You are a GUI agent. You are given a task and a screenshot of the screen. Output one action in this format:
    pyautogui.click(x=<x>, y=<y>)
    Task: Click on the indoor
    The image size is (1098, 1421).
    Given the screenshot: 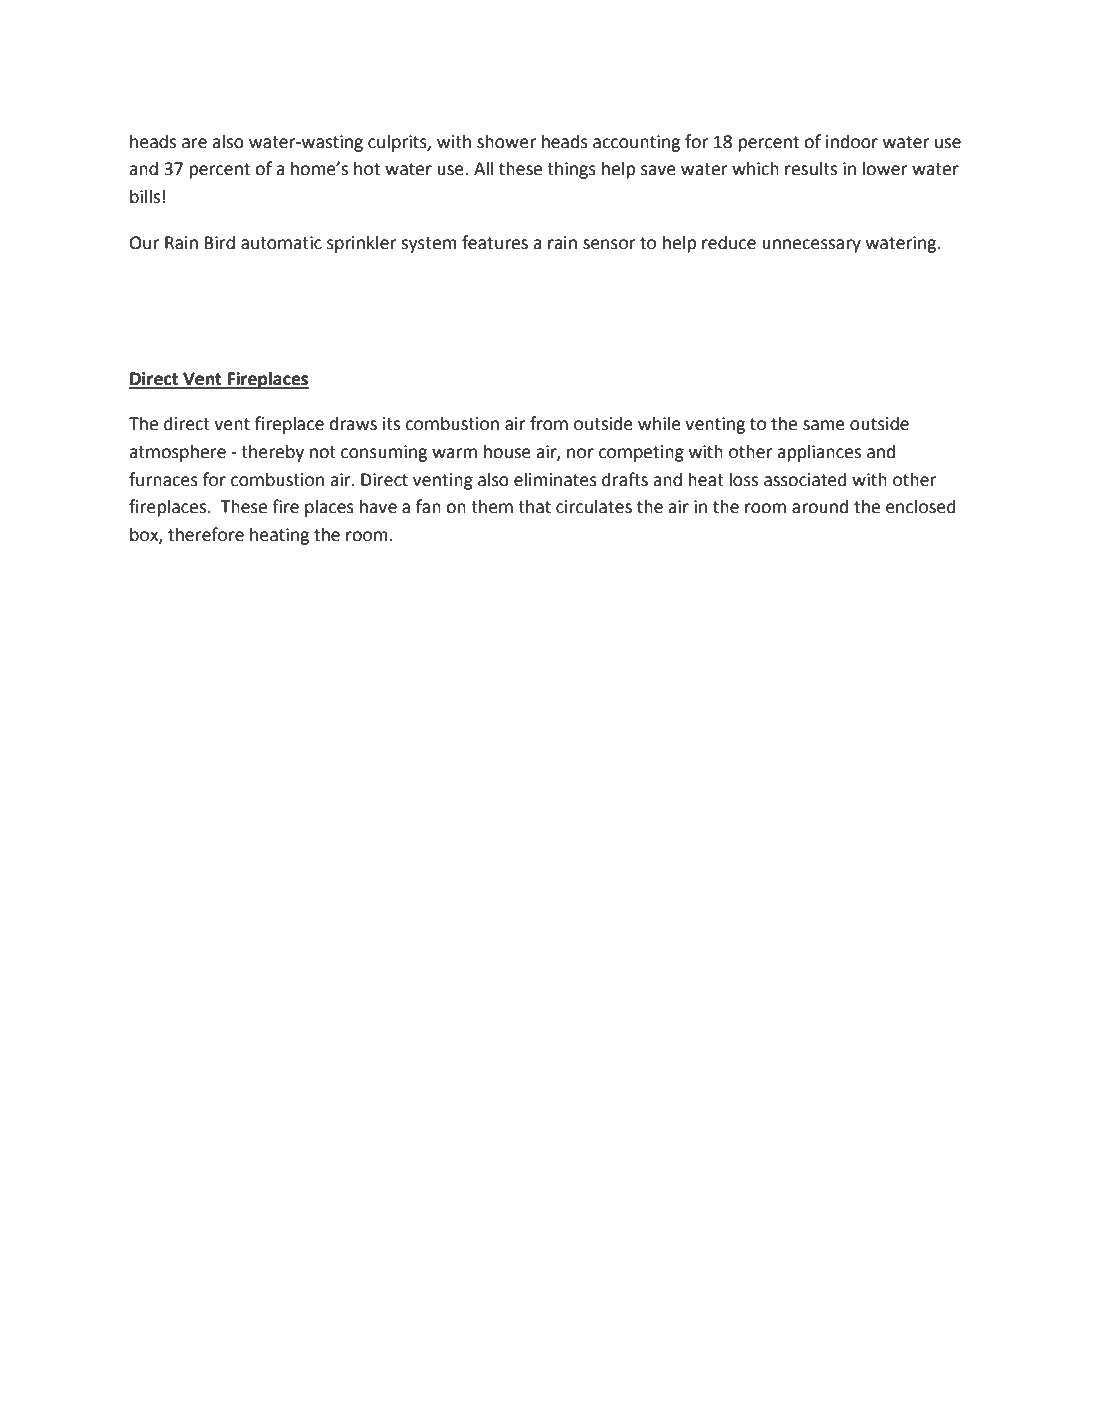 What is the action you would take?
    pyautogui.click(x=852, y=141)
